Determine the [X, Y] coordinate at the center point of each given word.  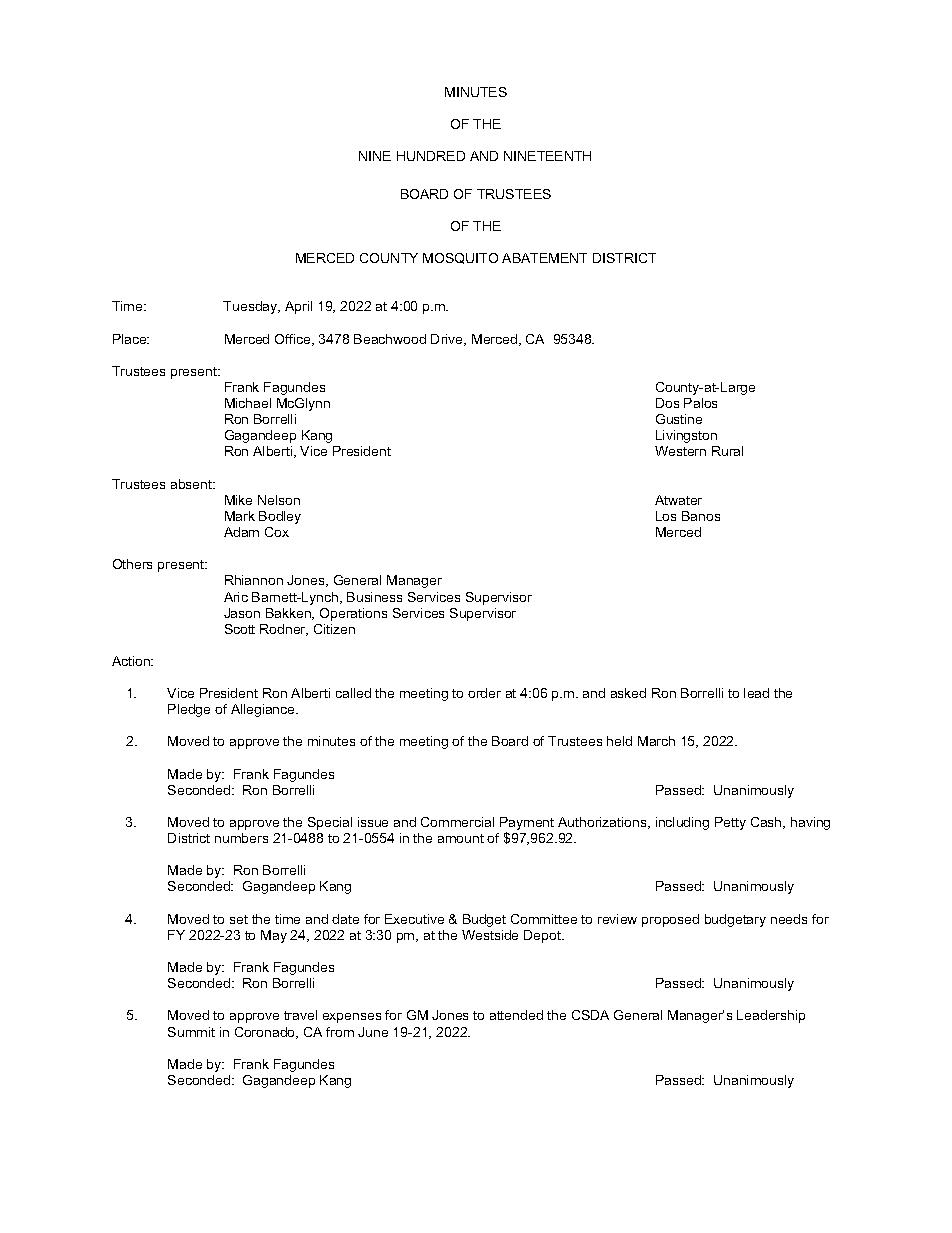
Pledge [189, 710]
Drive [448, 340]
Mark [240, 516]
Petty [730, 823]
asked [628, 693]
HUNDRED [431, 156]
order [484, 693]
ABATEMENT [544, 258]
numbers [241, 838]
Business [374, 597]
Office [294, 340]
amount [461, 838]
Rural [727, 451]
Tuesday [251, 307]
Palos [700, 403]
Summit [191, 1032]
